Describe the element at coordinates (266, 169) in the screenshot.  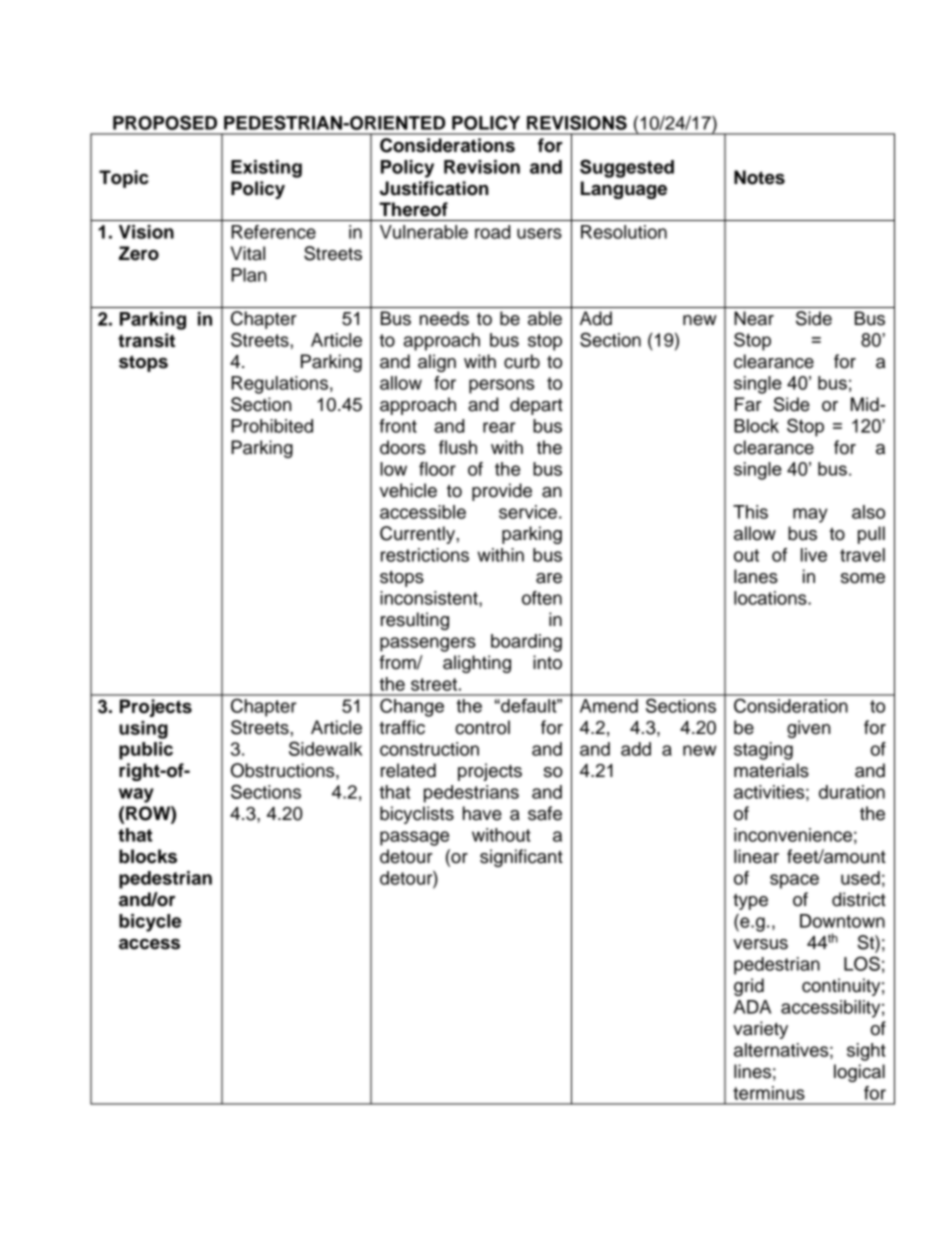
I see `Existing` at that location.
